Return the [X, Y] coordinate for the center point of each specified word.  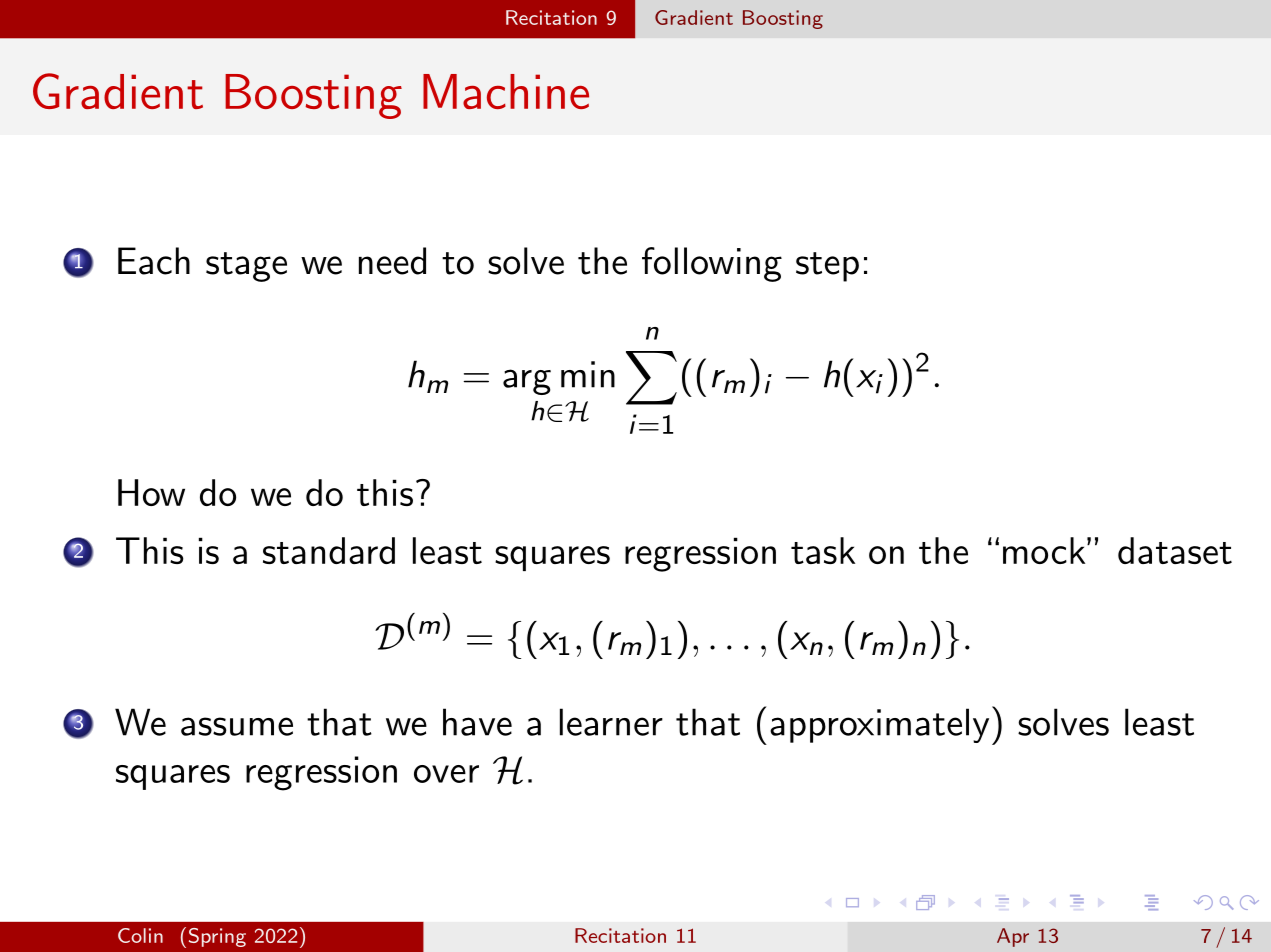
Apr [1013, 937]
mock [1044, 550]
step [827, 267]
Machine [506, 91]
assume [237, 726]
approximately [879, 725]
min [588, 374]
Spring [217, 937]
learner [611, 722]
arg [527, 382]
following [712, 264]
